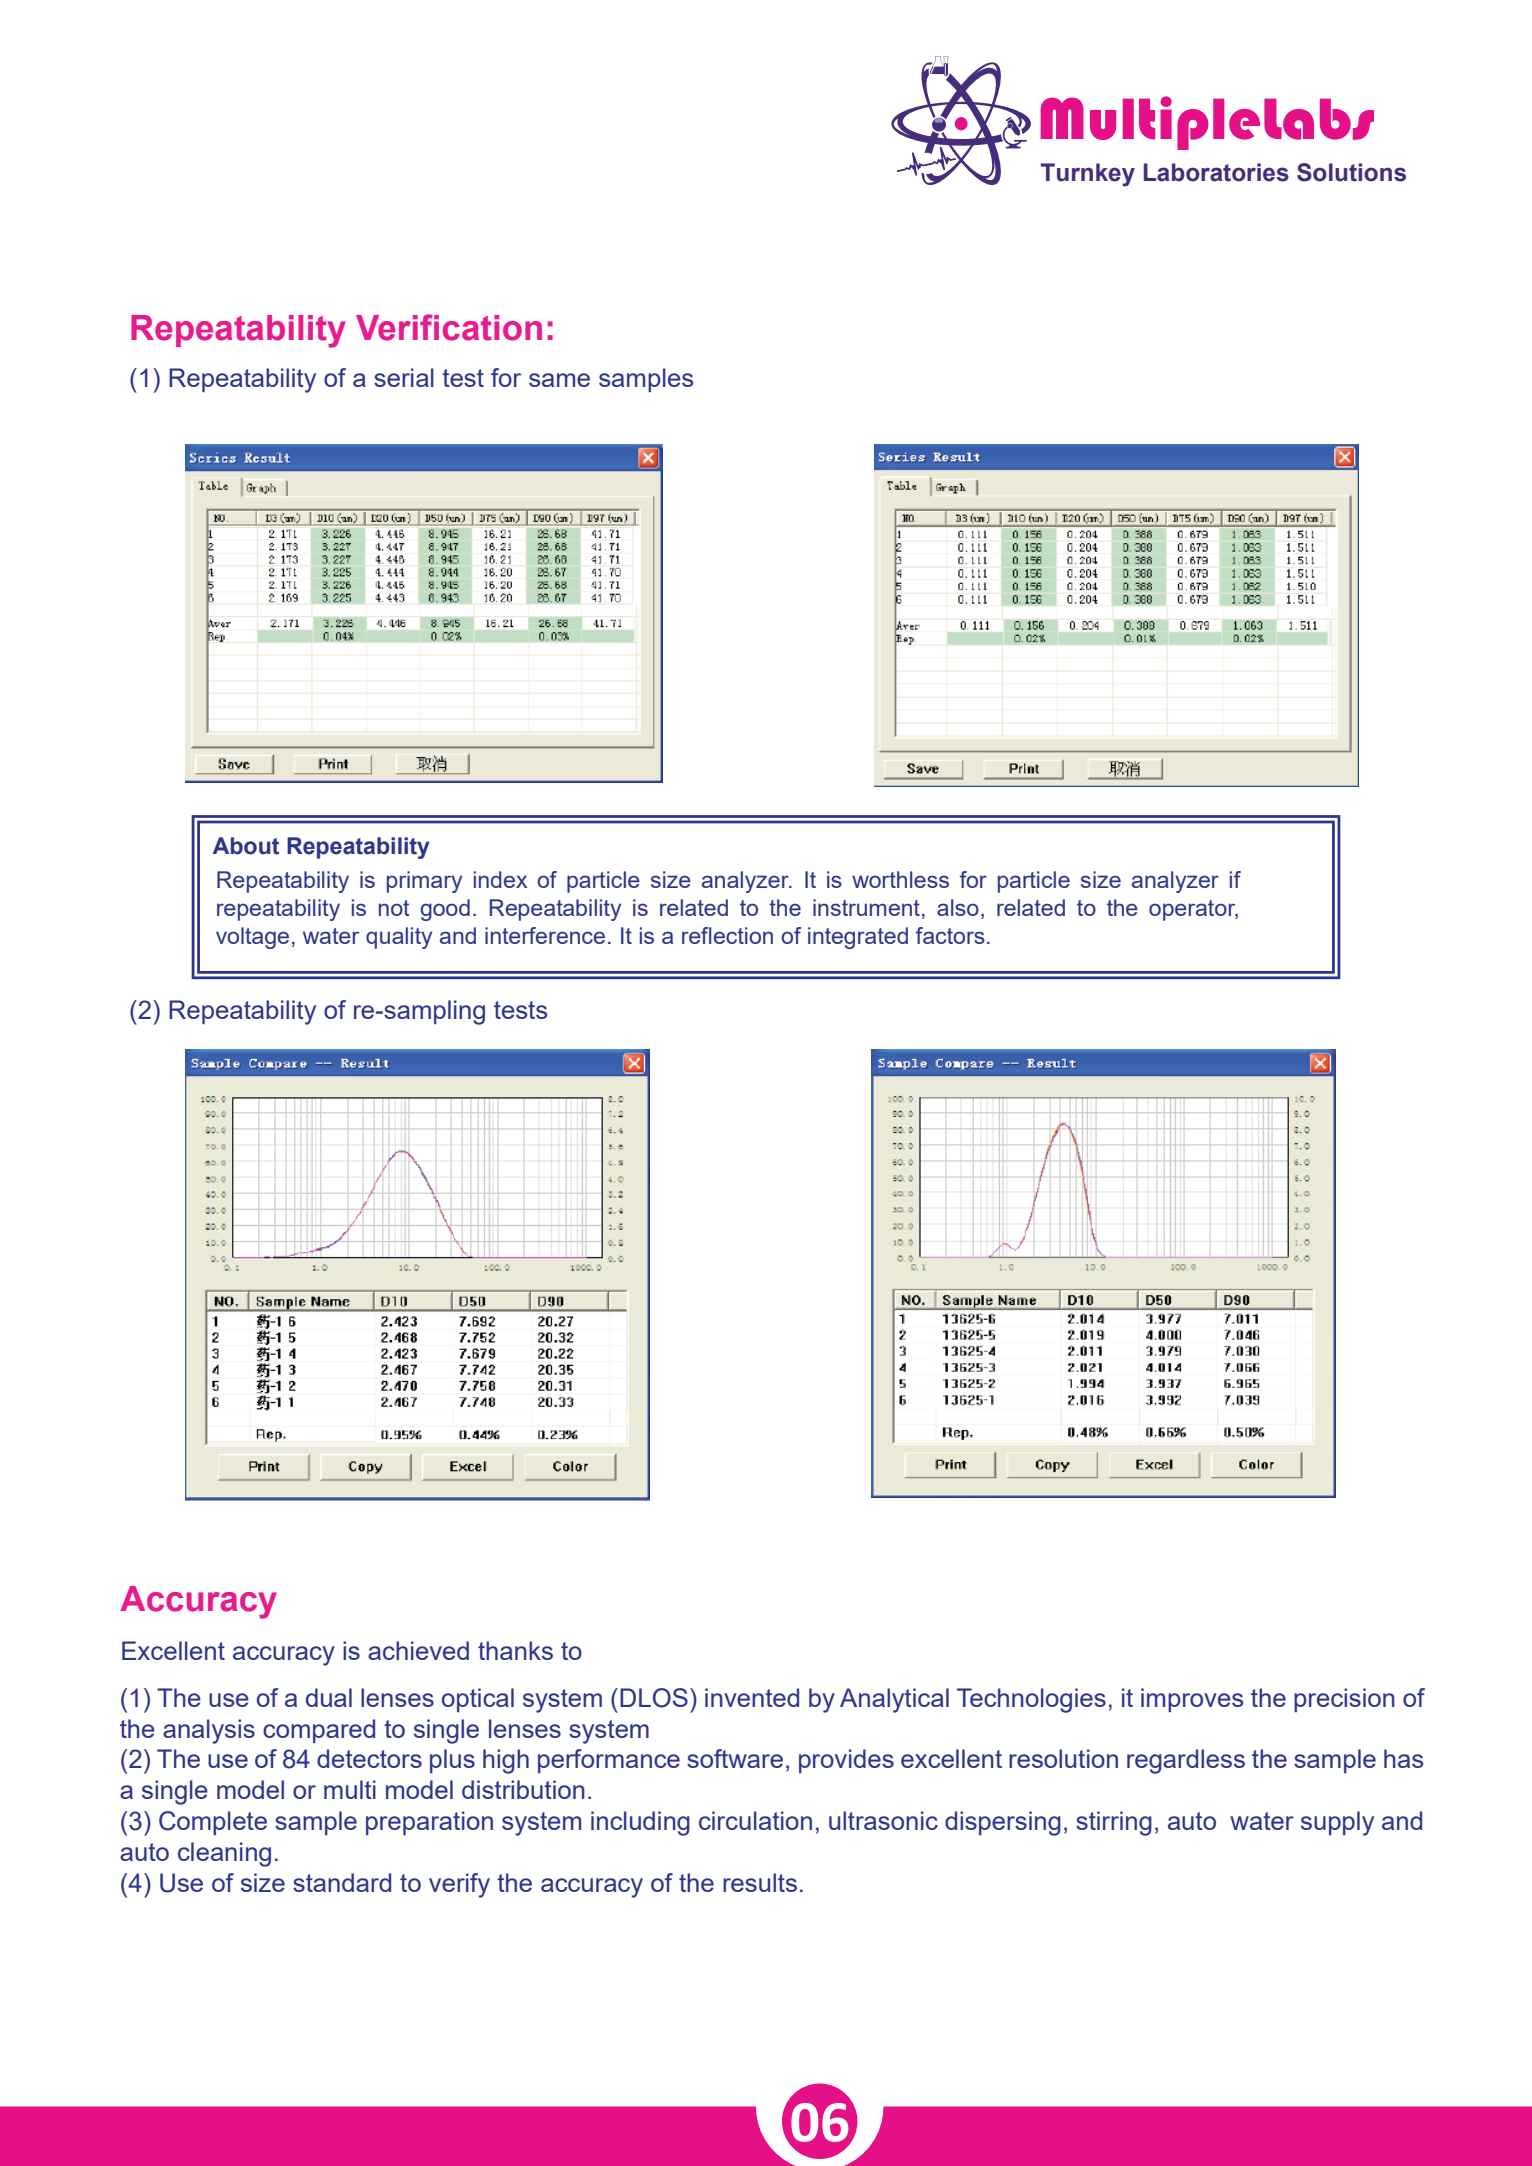 This screenshot has height=2166, width=1532. I want to click on Laboratories, so click(1216, 172).
